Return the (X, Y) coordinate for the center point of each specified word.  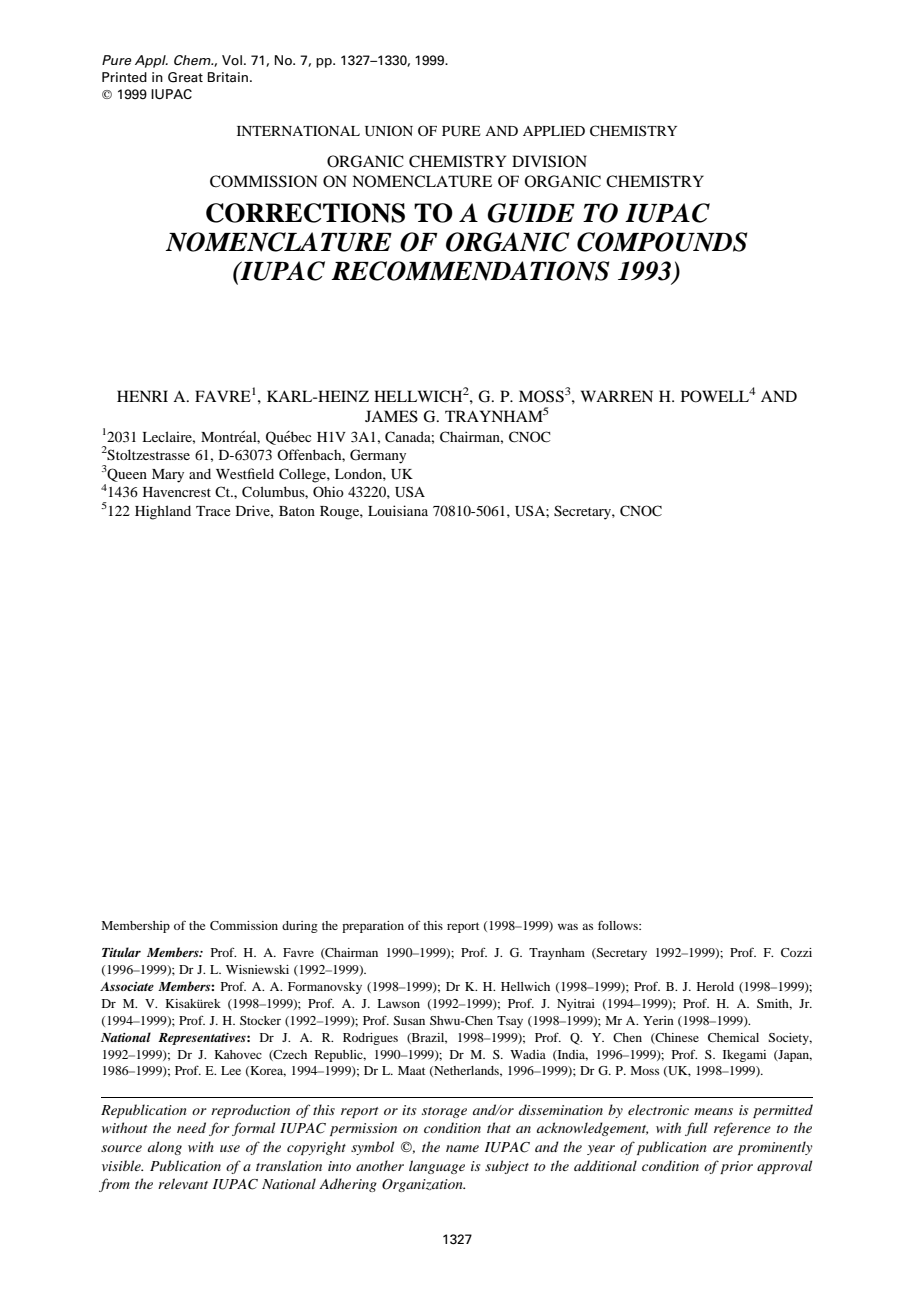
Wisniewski (257, 969)
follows (619, 925)
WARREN (617, 396)
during (300, 927)
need (191, 1127)
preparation (373, 927)
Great (185, 77)
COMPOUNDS (662, 242)
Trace (213, 511)
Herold (715, 986)
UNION (389, 131)
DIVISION (549, 161)
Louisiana (398, 510)
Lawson (398, 1003)
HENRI (142, 396)
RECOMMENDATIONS (470, 271)
